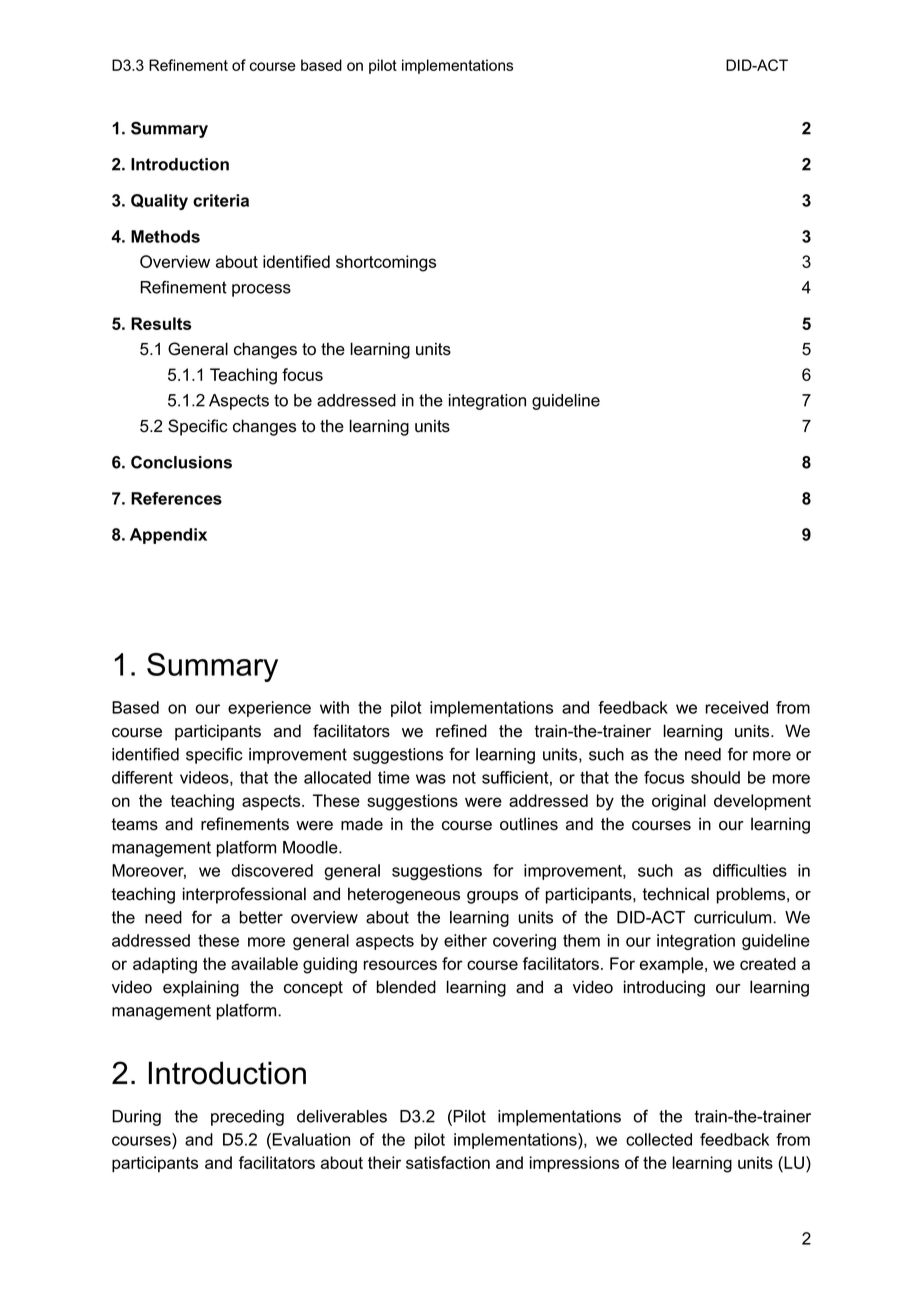  Describe the element at coordinates (168, 536) in the screenshot. I see `Appendix` at that location.
